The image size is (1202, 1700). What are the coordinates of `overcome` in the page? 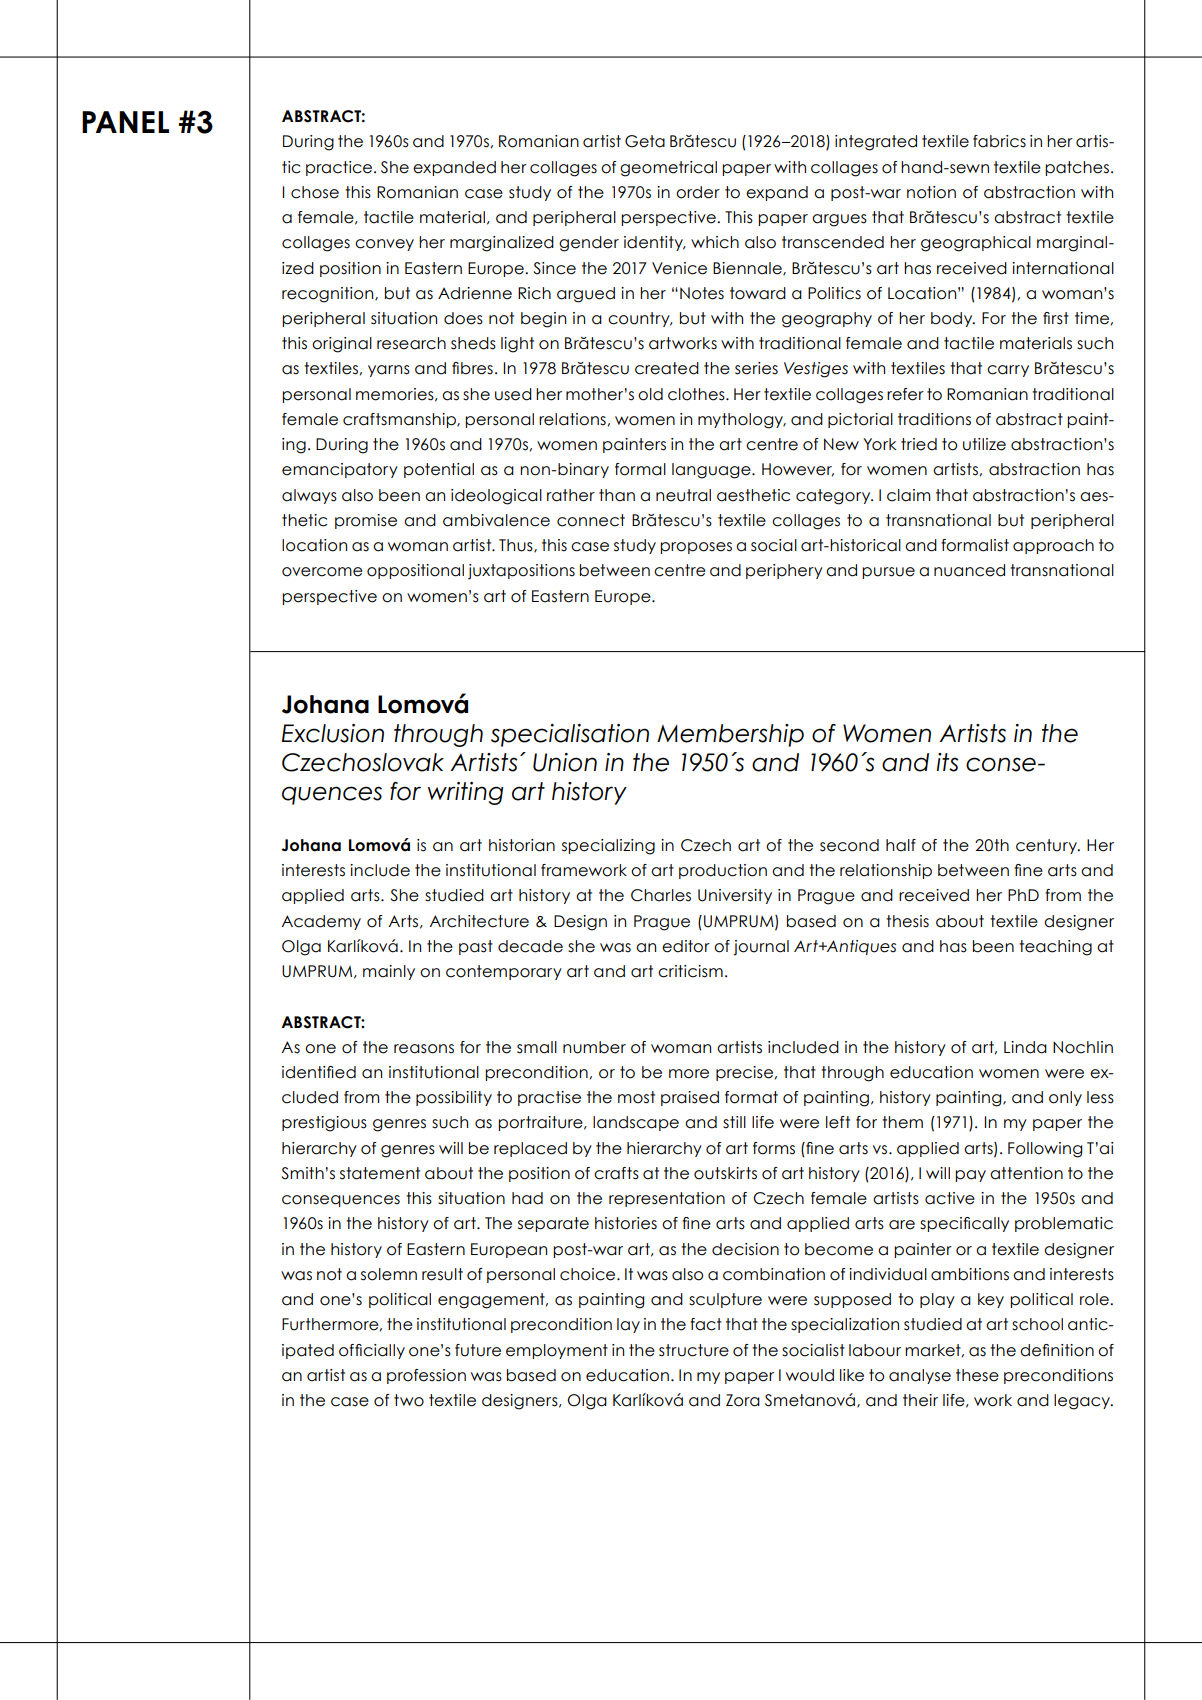 It's located at (322, 572).
